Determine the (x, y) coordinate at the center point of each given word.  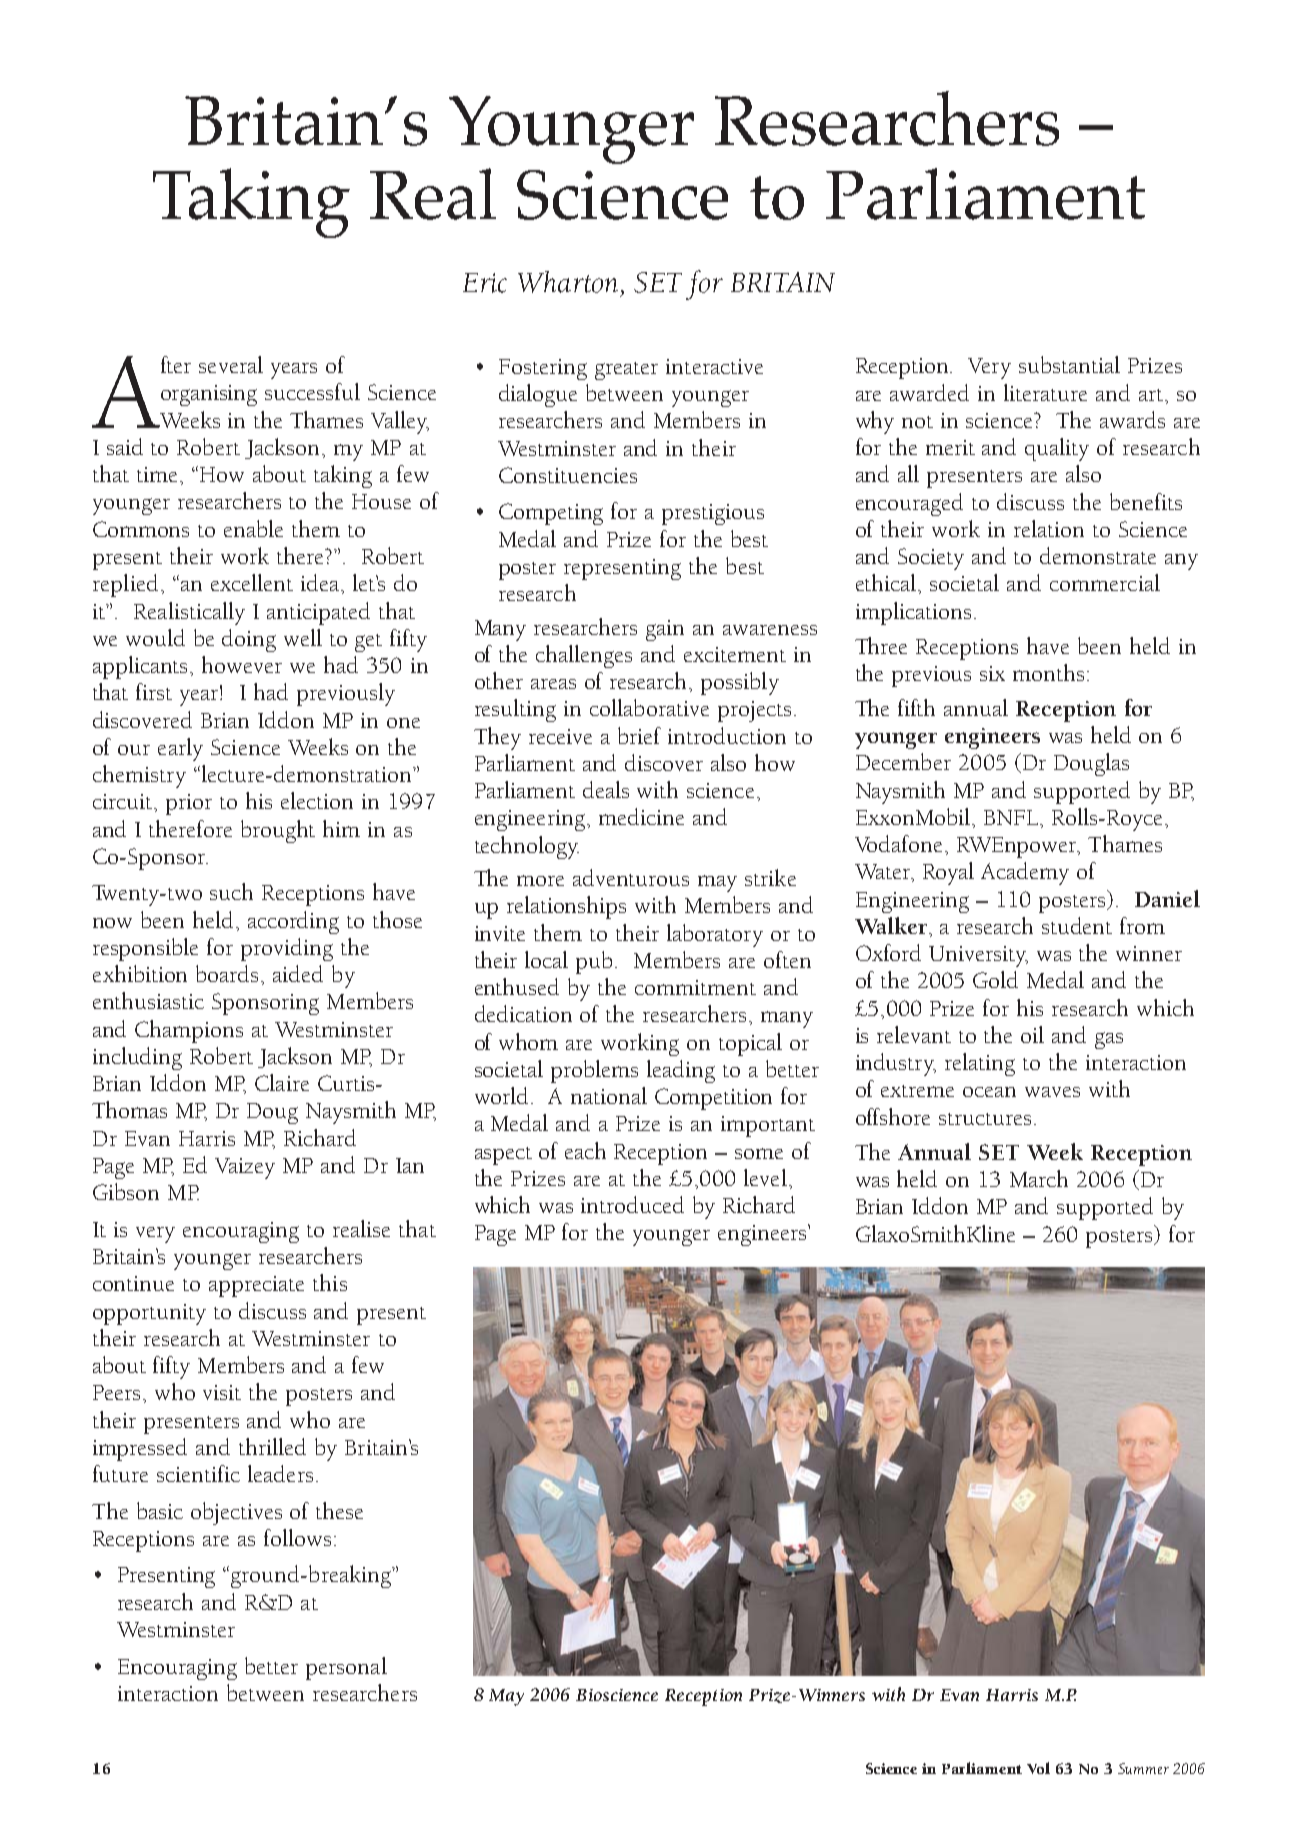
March (1039, 1178)
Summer (1143, 1768)
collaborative (649, 707)
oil (1032, 1034)
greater (626, 371)
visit (222, 1392)
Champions (189, 1031)
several (231, 364)
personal (346, 1668)
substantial (1069, 364)
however (242, 664)
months (1048, 672)
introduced (632, 1204)
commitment (695, 987)
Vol (1038, 1768)
